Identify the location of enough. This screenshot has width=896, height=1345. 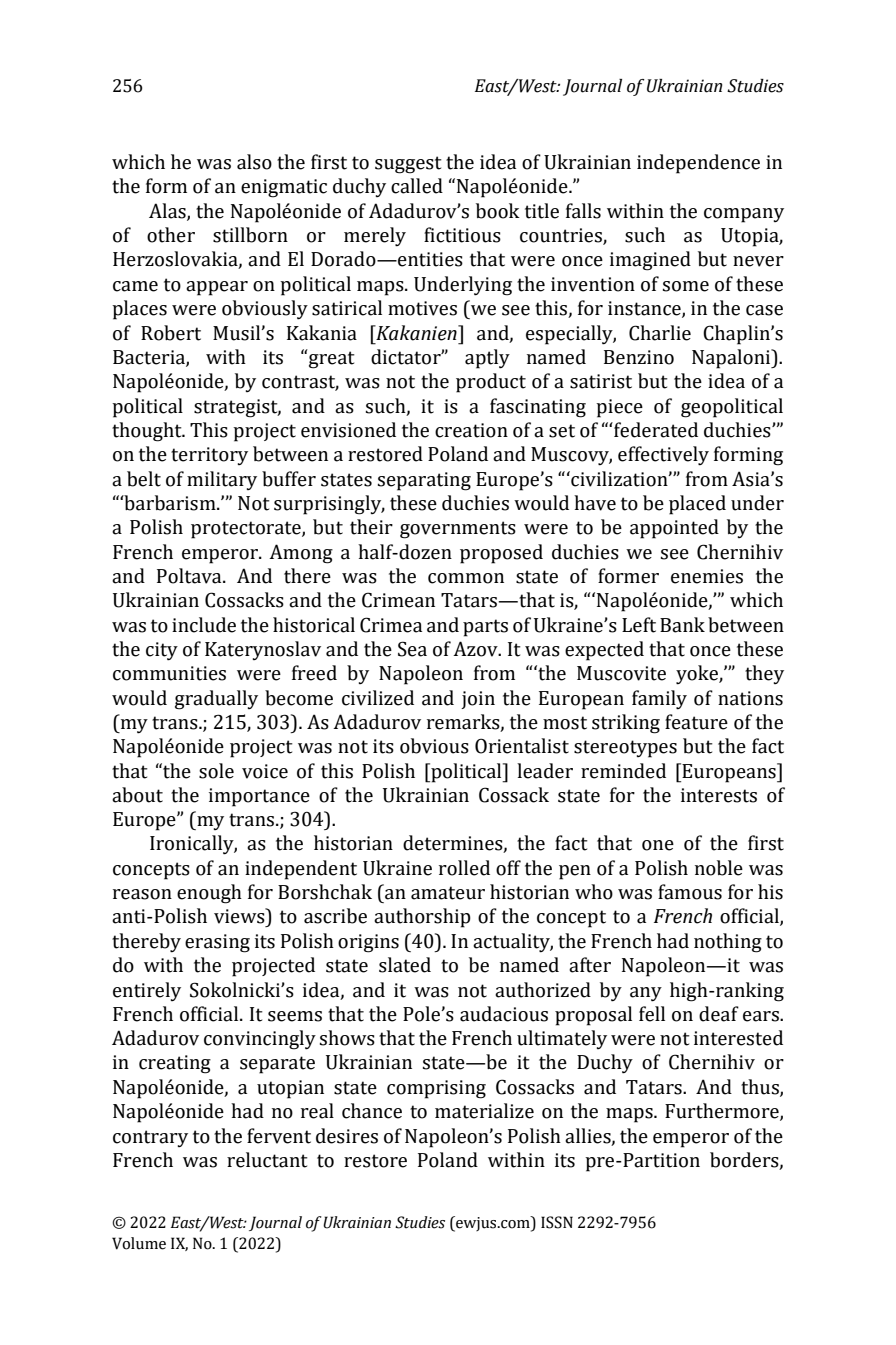
(209, 894).
